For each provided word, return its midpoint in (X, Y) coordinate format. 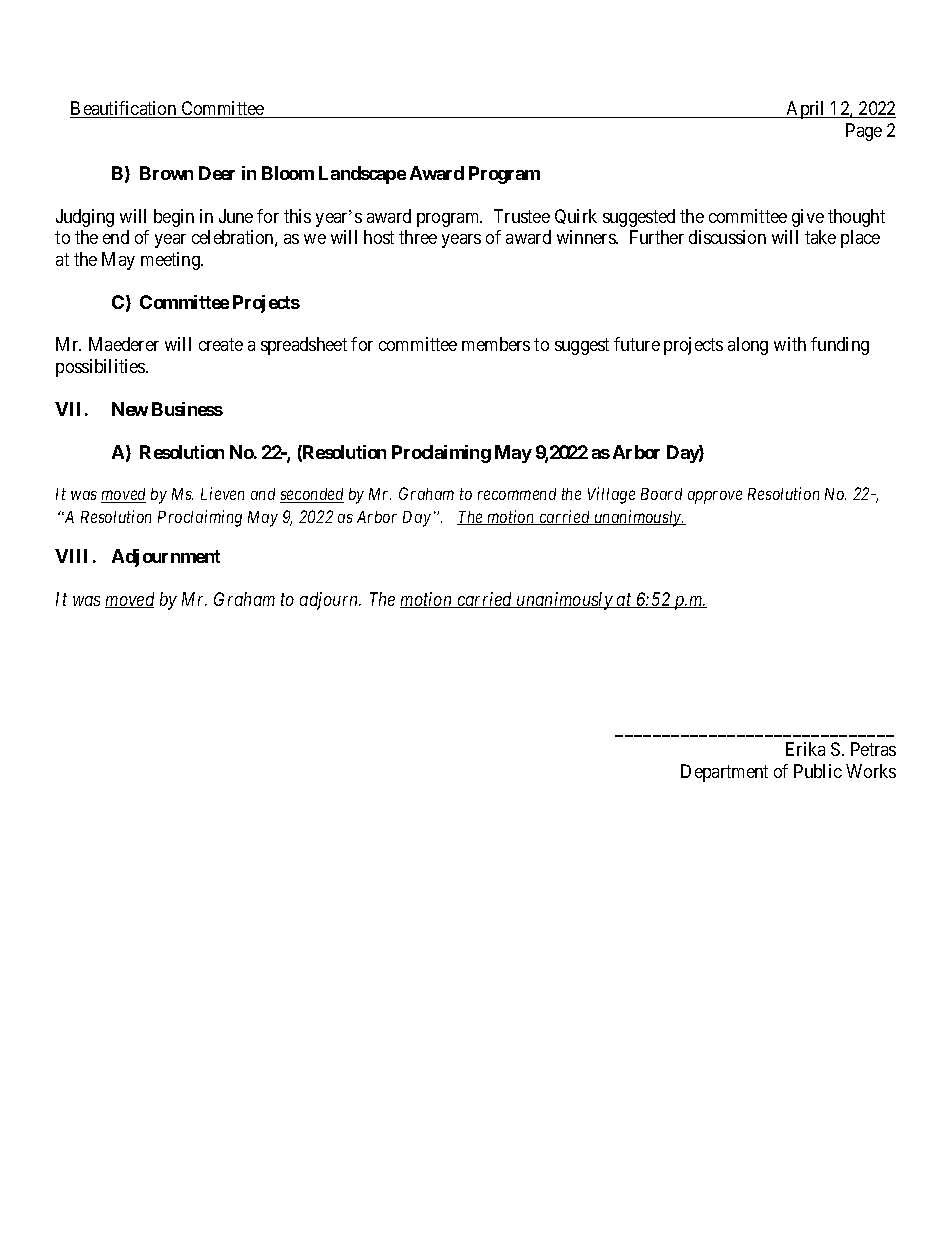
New (130, 409)
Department (724, 773)
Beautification (124, 109)
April (806, 110)
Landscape (362, 175)
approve (715, 497)
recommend (517, 494)
